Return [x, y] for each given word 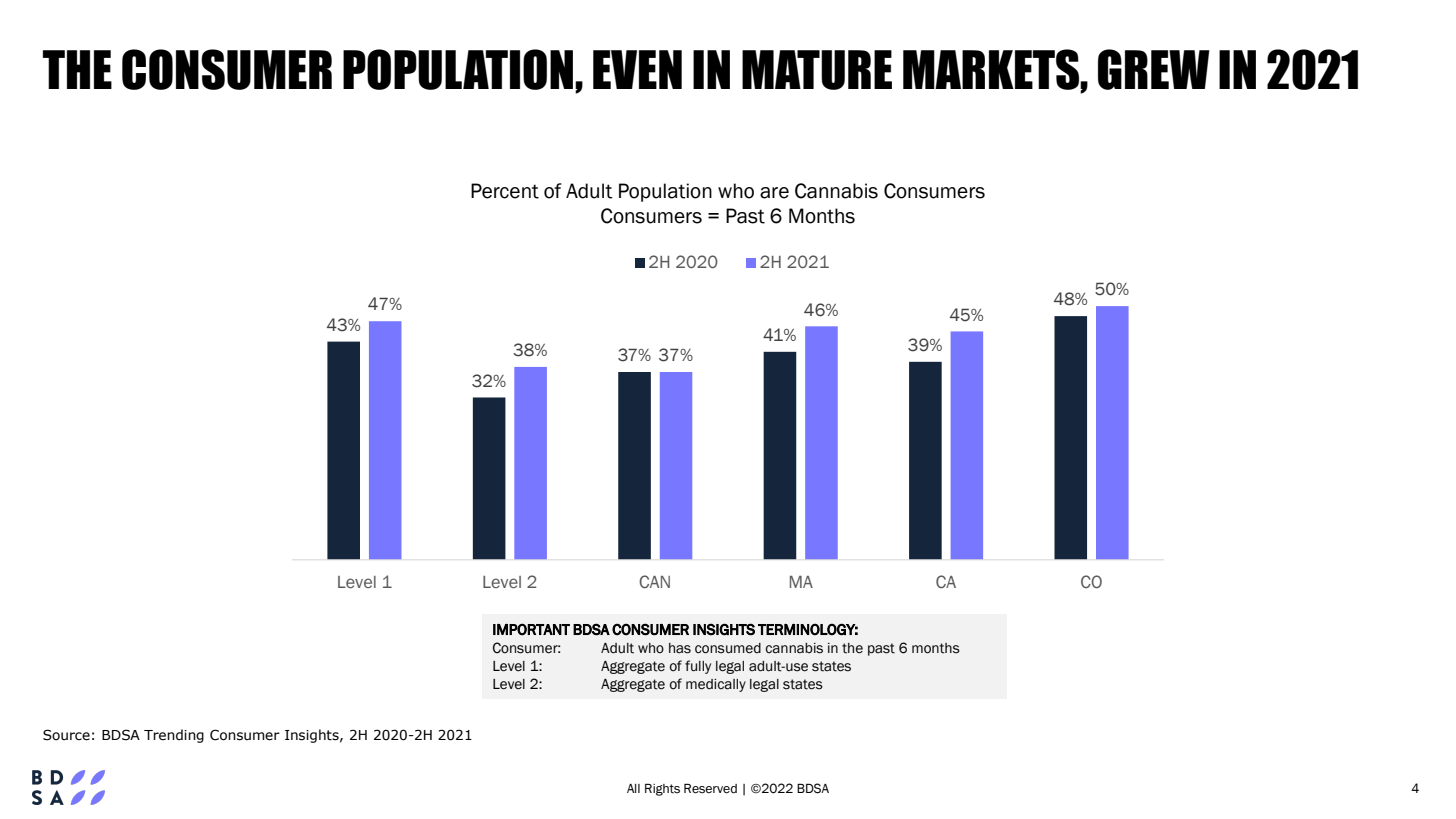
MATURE [817, 70]
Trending [174, 736]
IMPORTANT [531, 629]
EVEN [637, 69]
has [680, 648]
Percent [505, 191]
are [774, 193]
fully [698, 667]
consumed [728, 648]
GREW [1154, 69]
